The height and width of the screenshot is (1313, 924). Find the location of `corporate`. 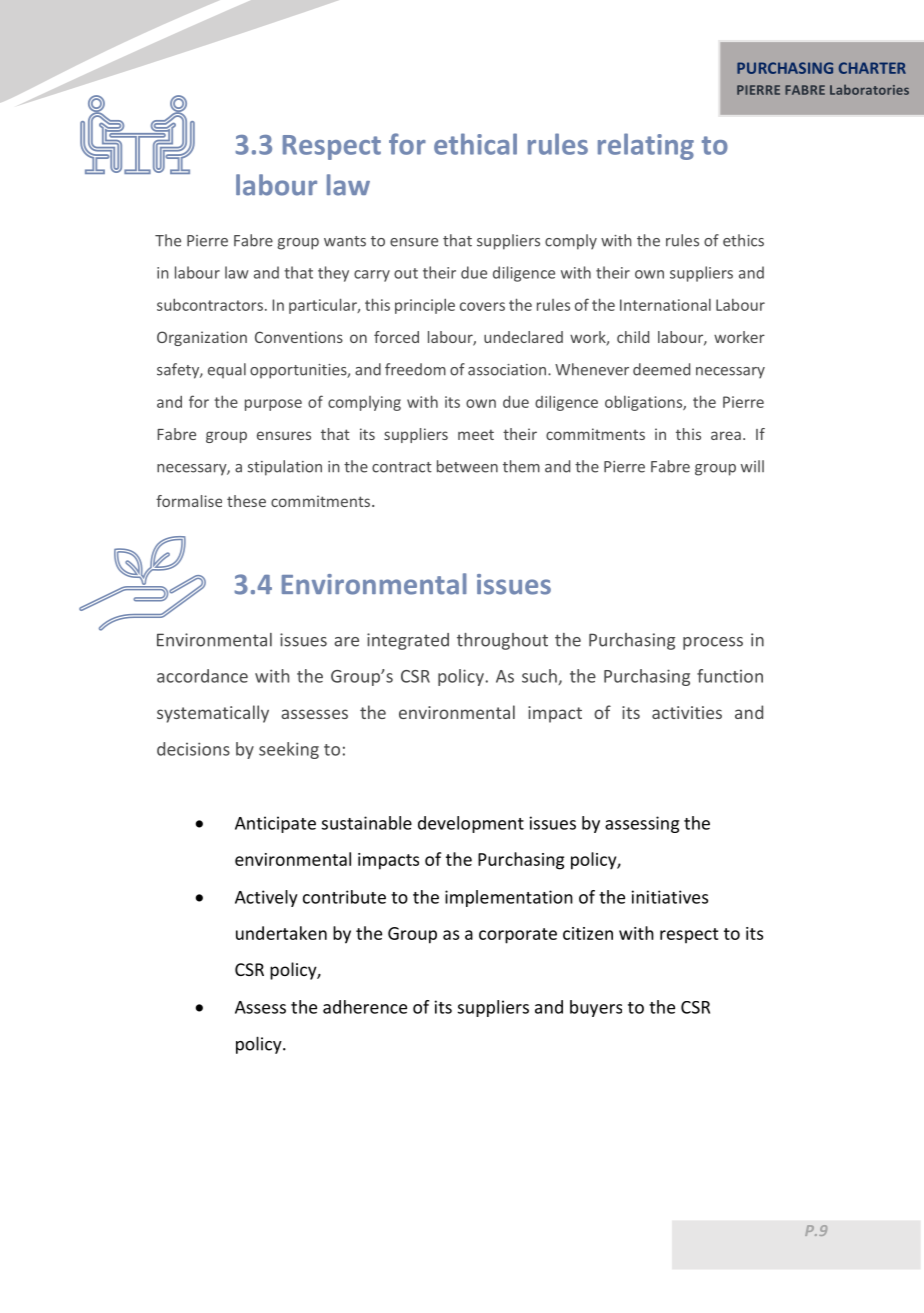

corporate is located at coordinates (518, 936).
